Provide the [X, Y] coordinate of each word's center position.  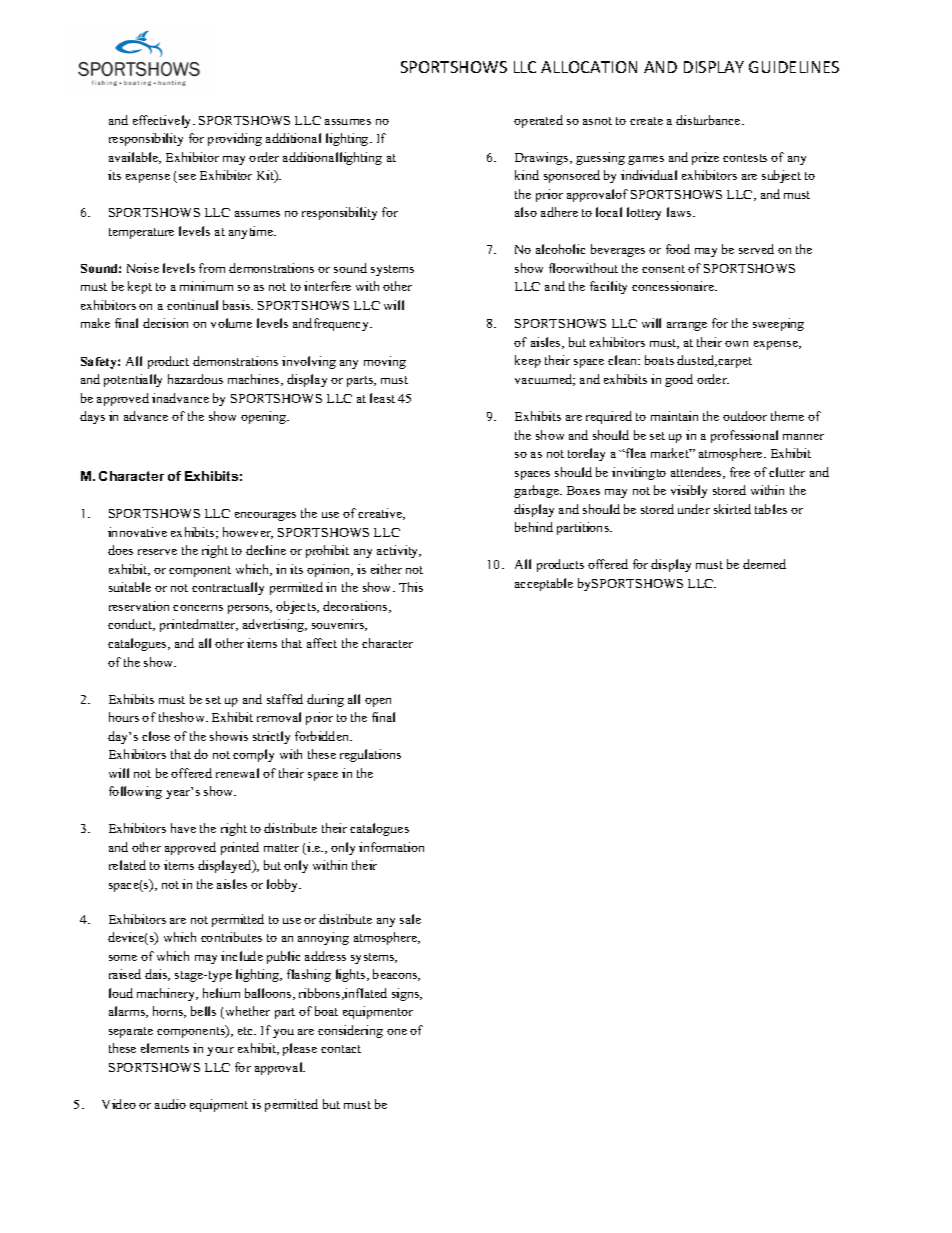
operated [538, 121]
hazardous [195, 379]
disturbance [709, 120]
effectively [163, 121]
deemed [764, 564]
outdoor [745, 416]
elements [165, 1048]
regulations [370, 755]
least [382, 398]
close [156, 736]
